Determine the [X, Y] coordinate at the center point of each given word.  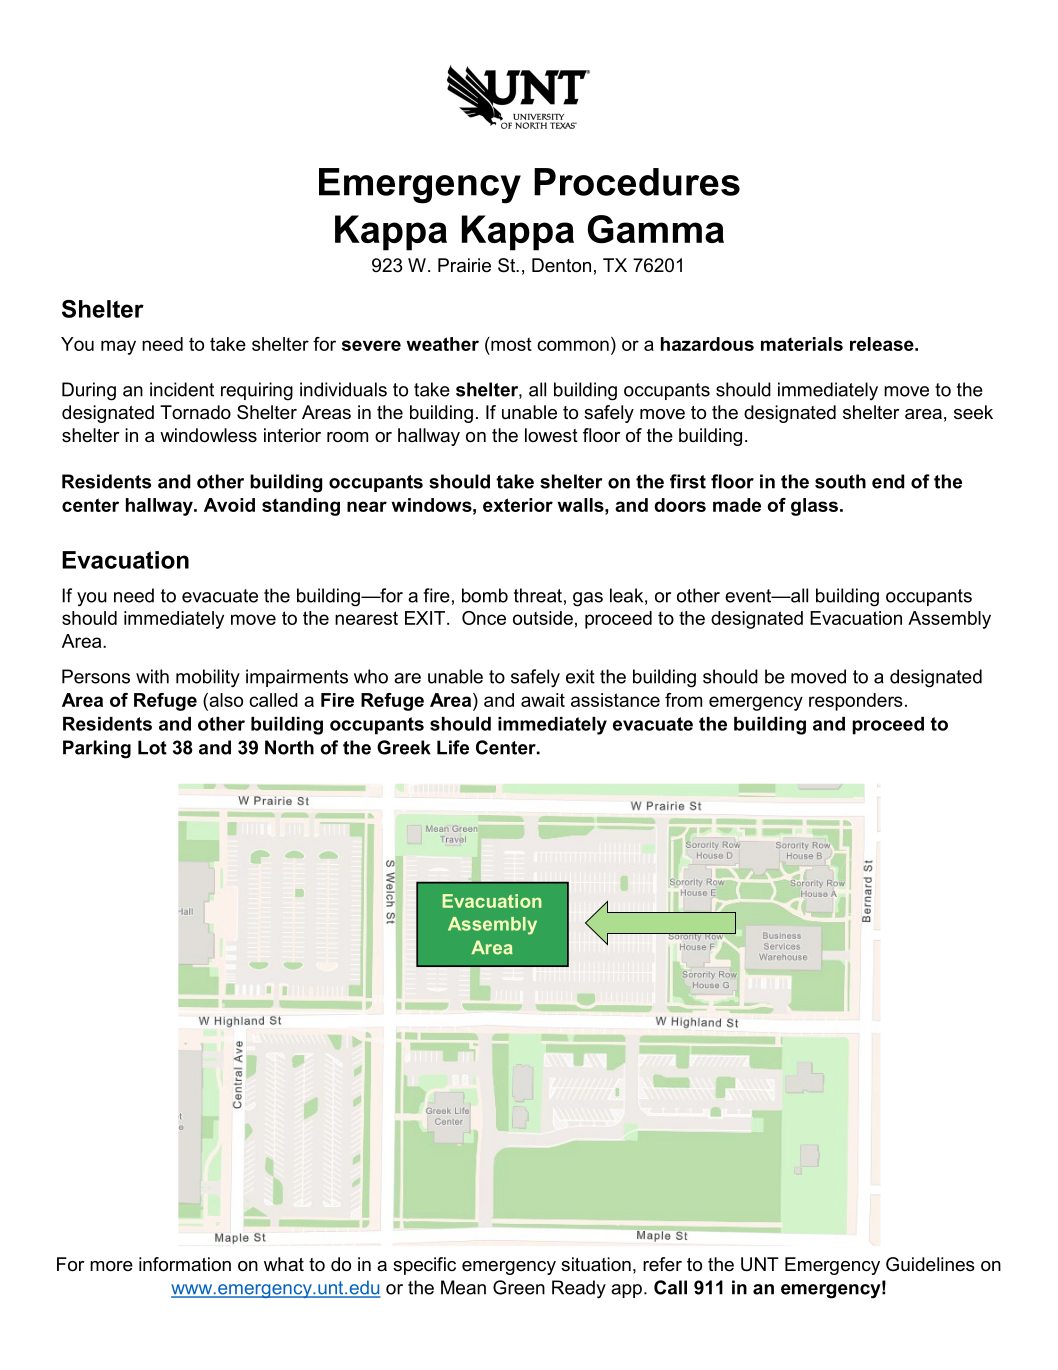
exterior [518, 505]
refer [662, 1264]
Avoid [229, 505]
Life [453, 747]
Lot [152, 747]
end [888, 481]
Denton [561, 265]
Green [519, 1287]
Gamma [656, 229]
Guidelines [930, 1264]
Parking [97, 749]
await [543, 700]
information [185, 1264]
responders [856, 702]
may [118, 347]
